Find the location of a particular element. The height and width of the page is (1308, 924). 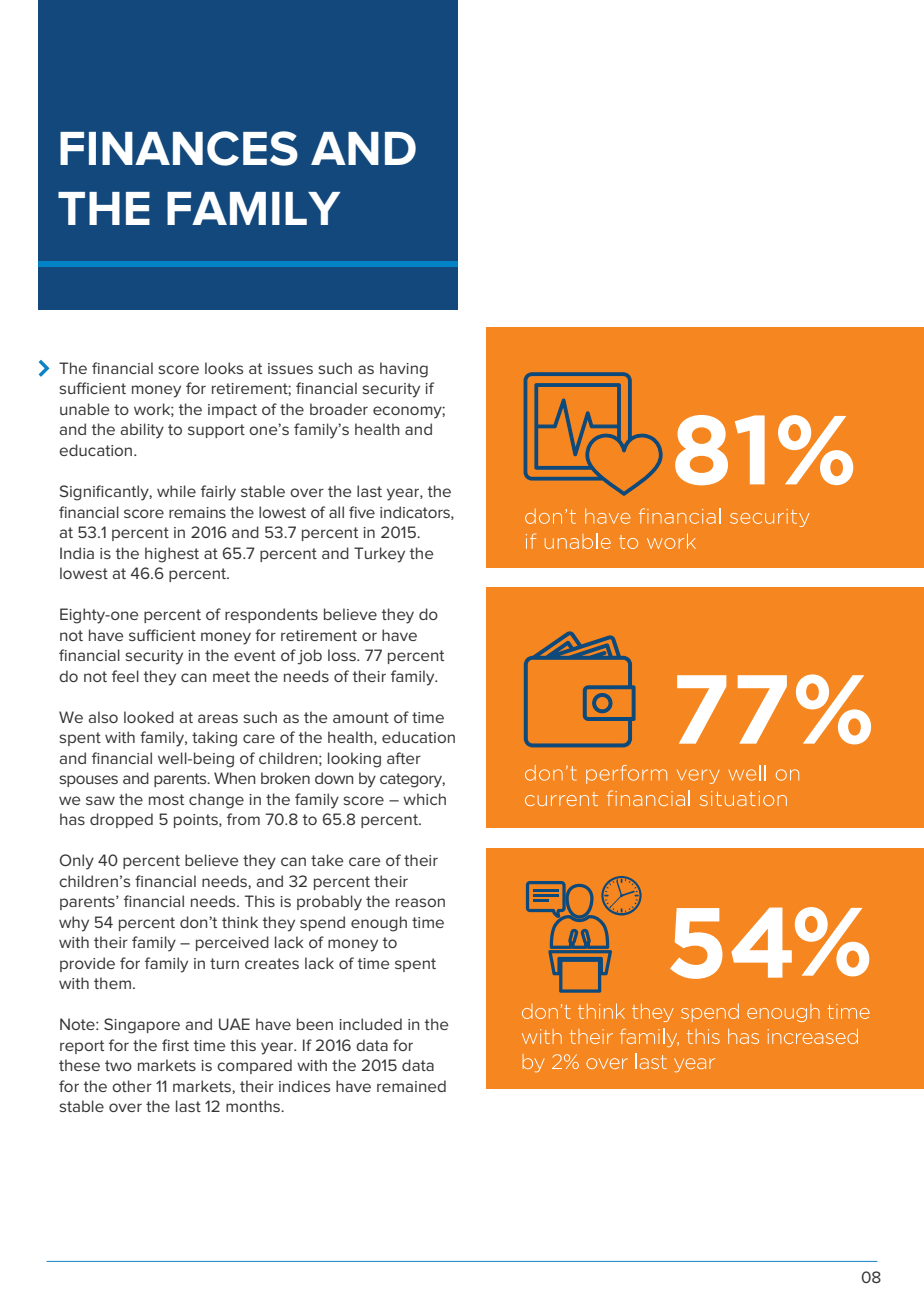

five is located at coordinates (362, 512).
